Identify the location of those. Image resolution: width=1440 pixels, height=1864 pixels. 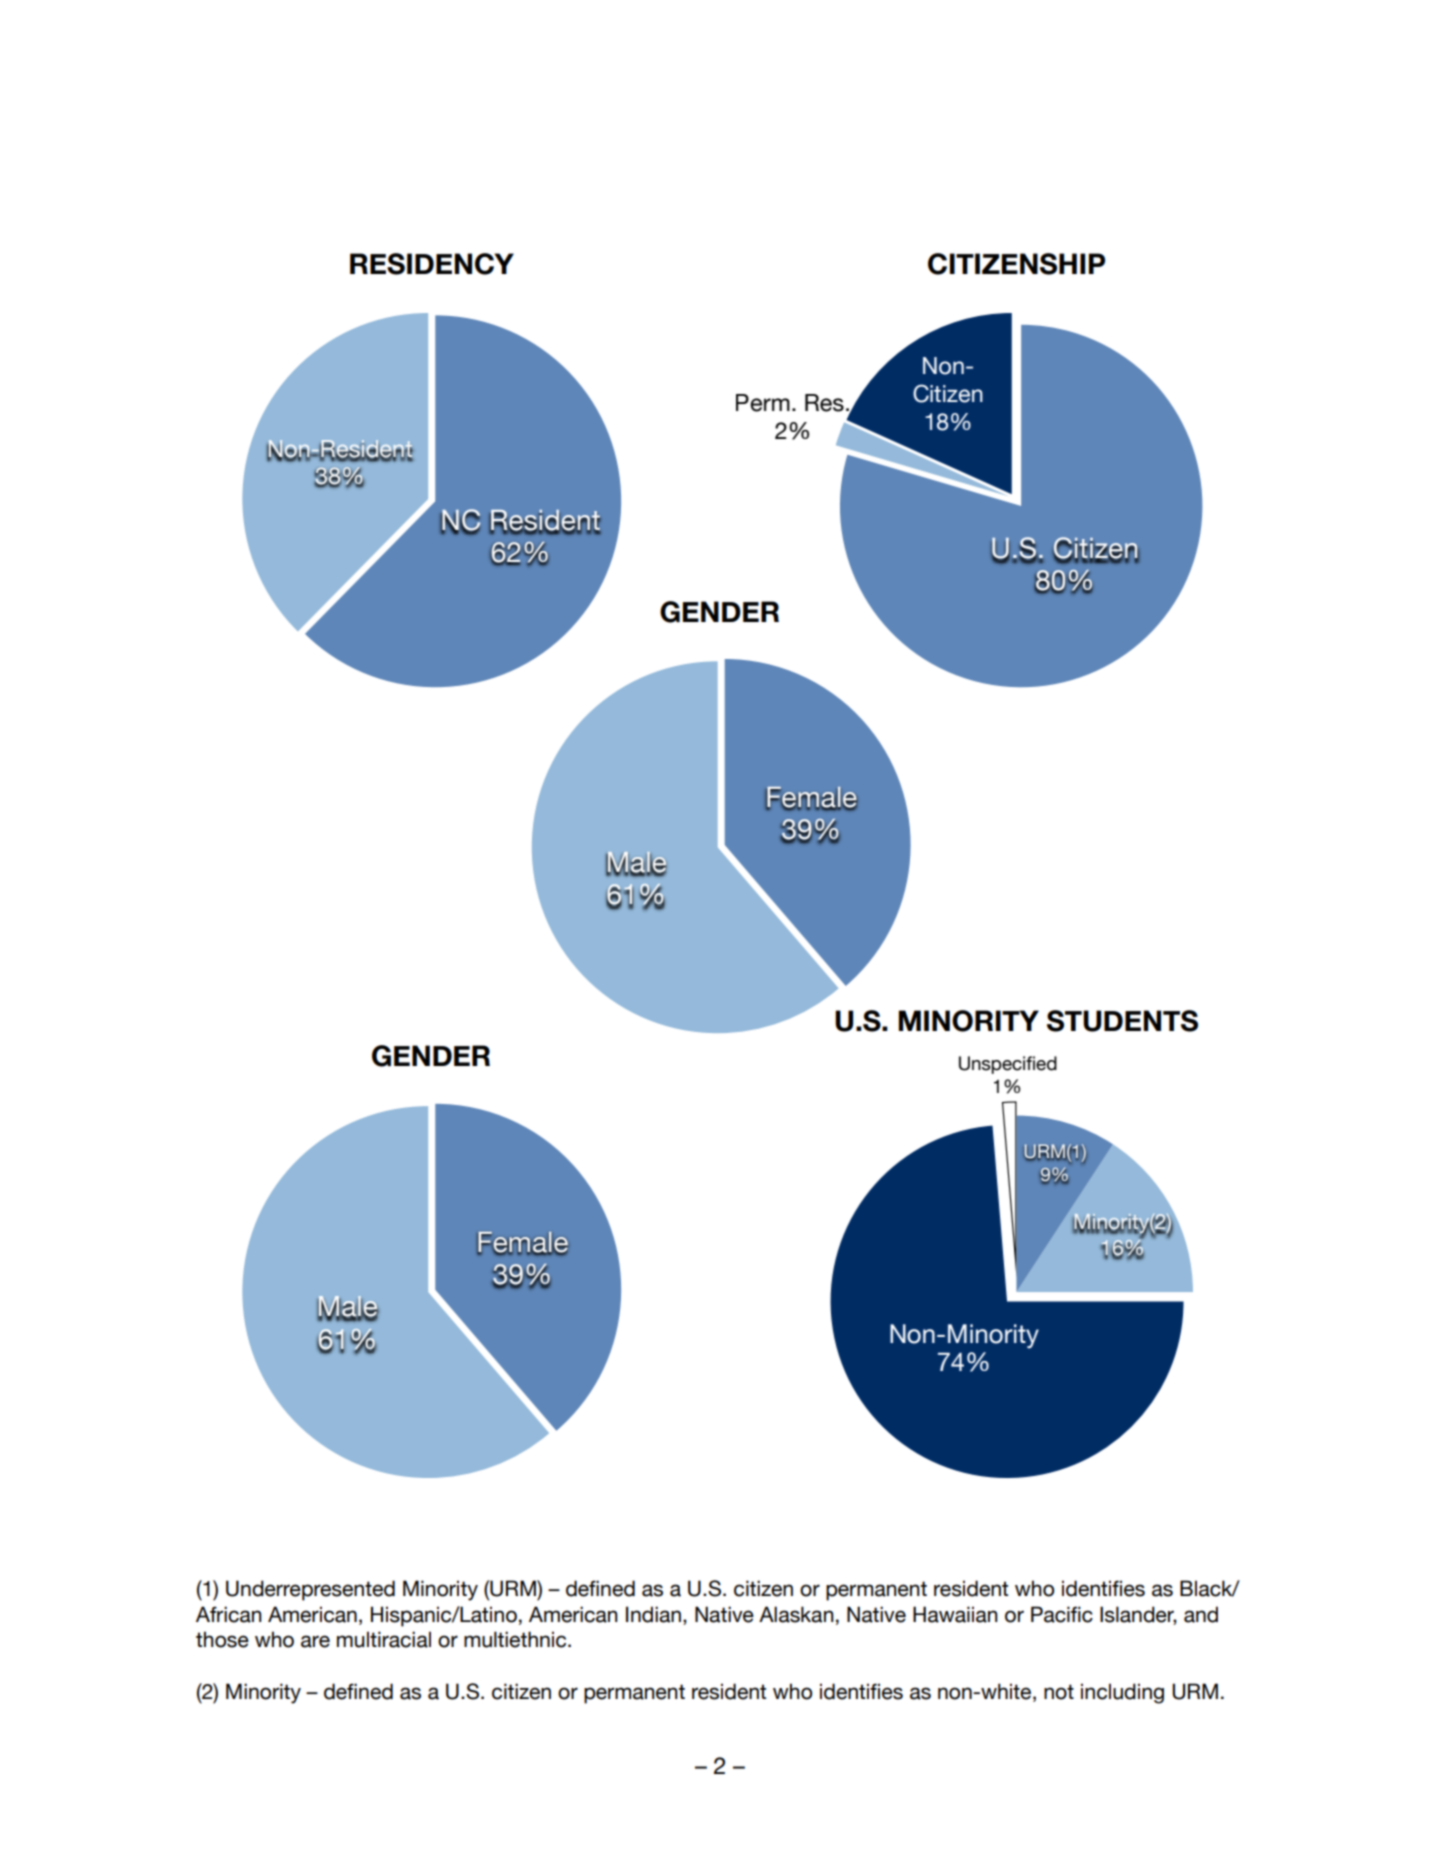
(222, 1639).
